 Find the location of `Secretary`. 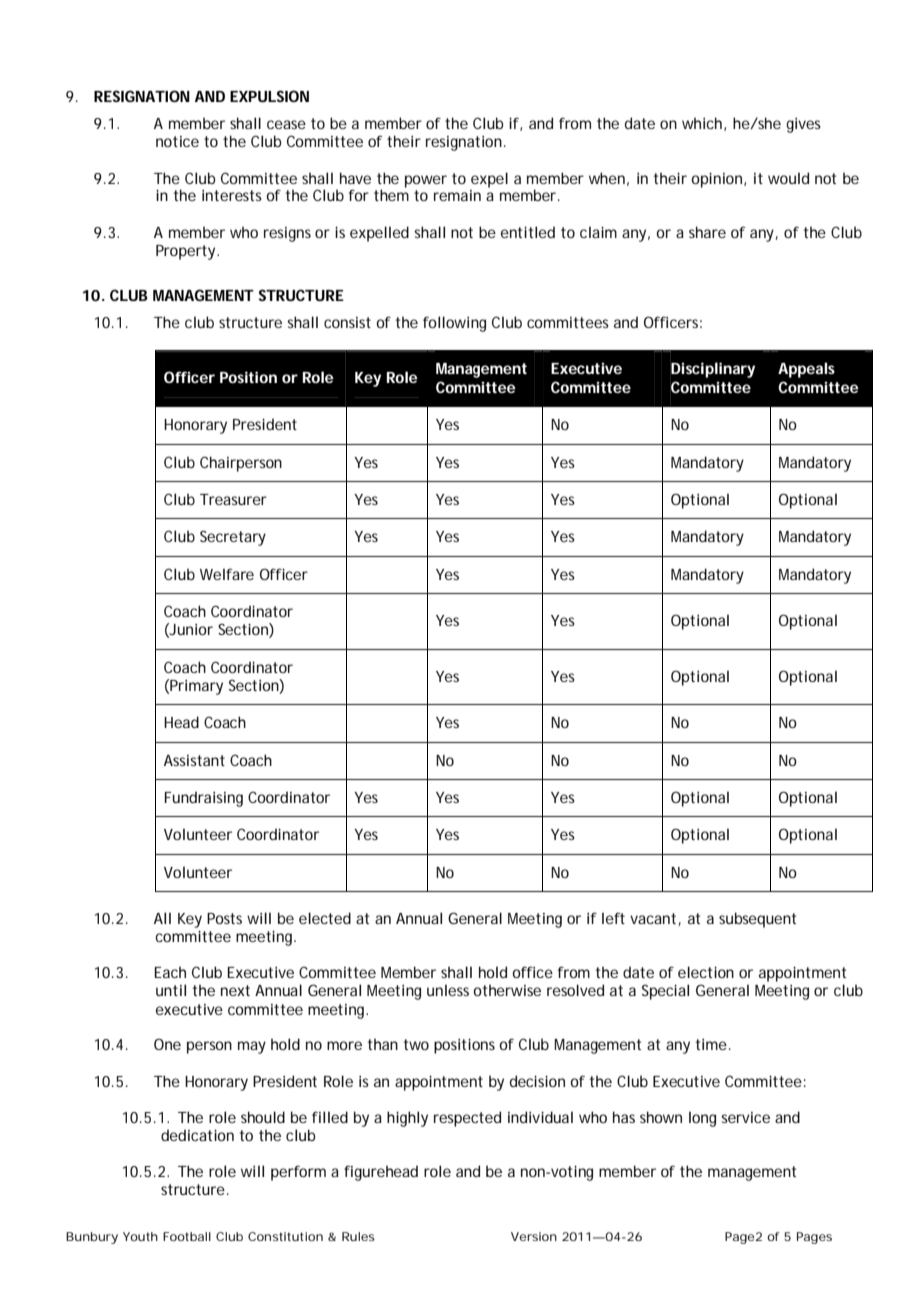

Secretary is located at coordinates (233, 538).
